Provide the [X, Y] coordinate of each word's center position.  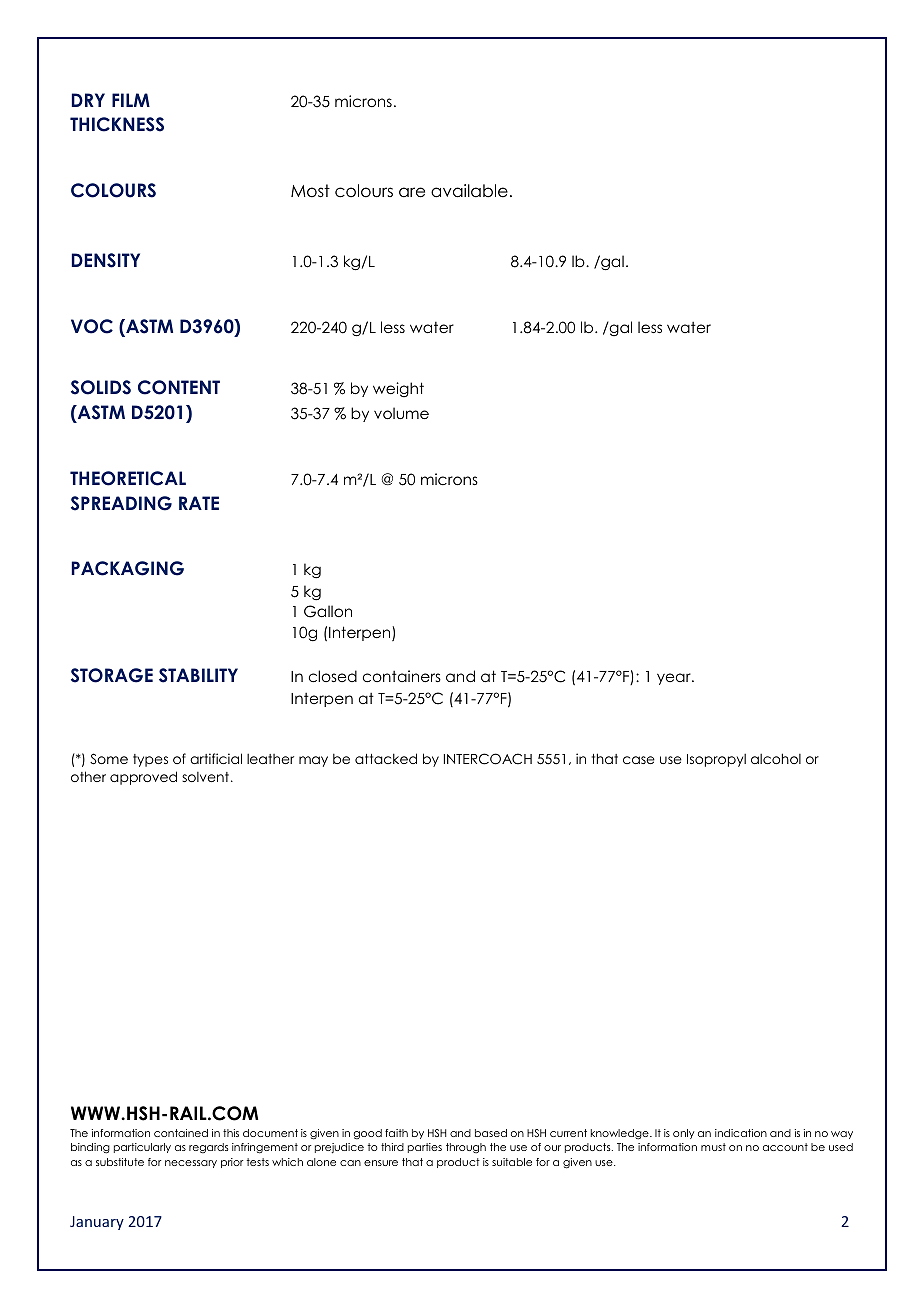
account [785, 1147]
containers [402, 676]
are [412, 192]
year [675, 679]
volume [401, 413]
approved [143, 778]
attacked [386, 758]
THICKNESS [117, 124]
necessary [191, 1164]
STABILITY [198, 675]
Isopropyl [716, 760]
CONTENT [179, 387]
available [469, 191]
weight [398, 389]
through [466, 1148]
